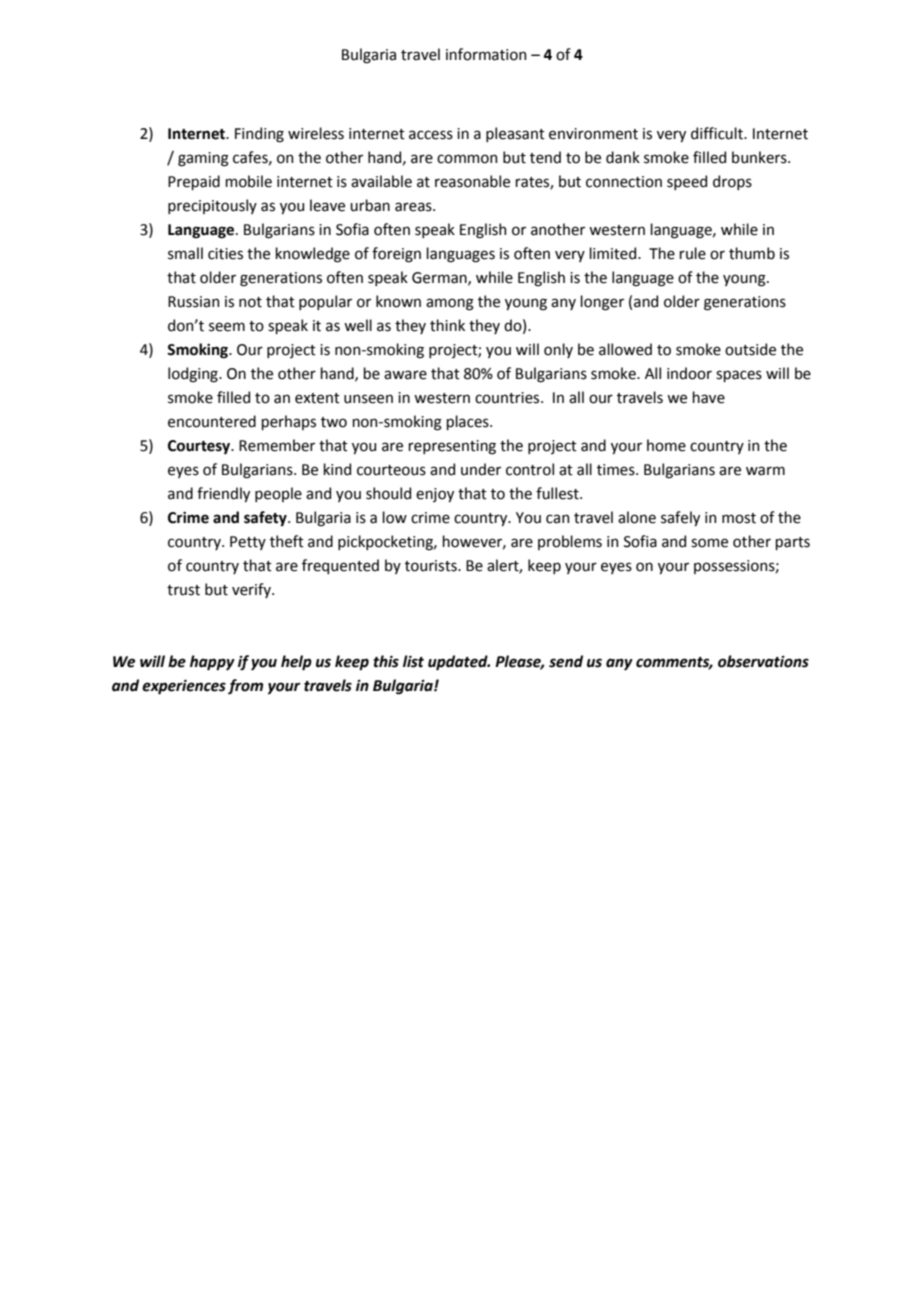  Describe the element at coordinates (259, 135) in the document. I see `Finding` at that location.
